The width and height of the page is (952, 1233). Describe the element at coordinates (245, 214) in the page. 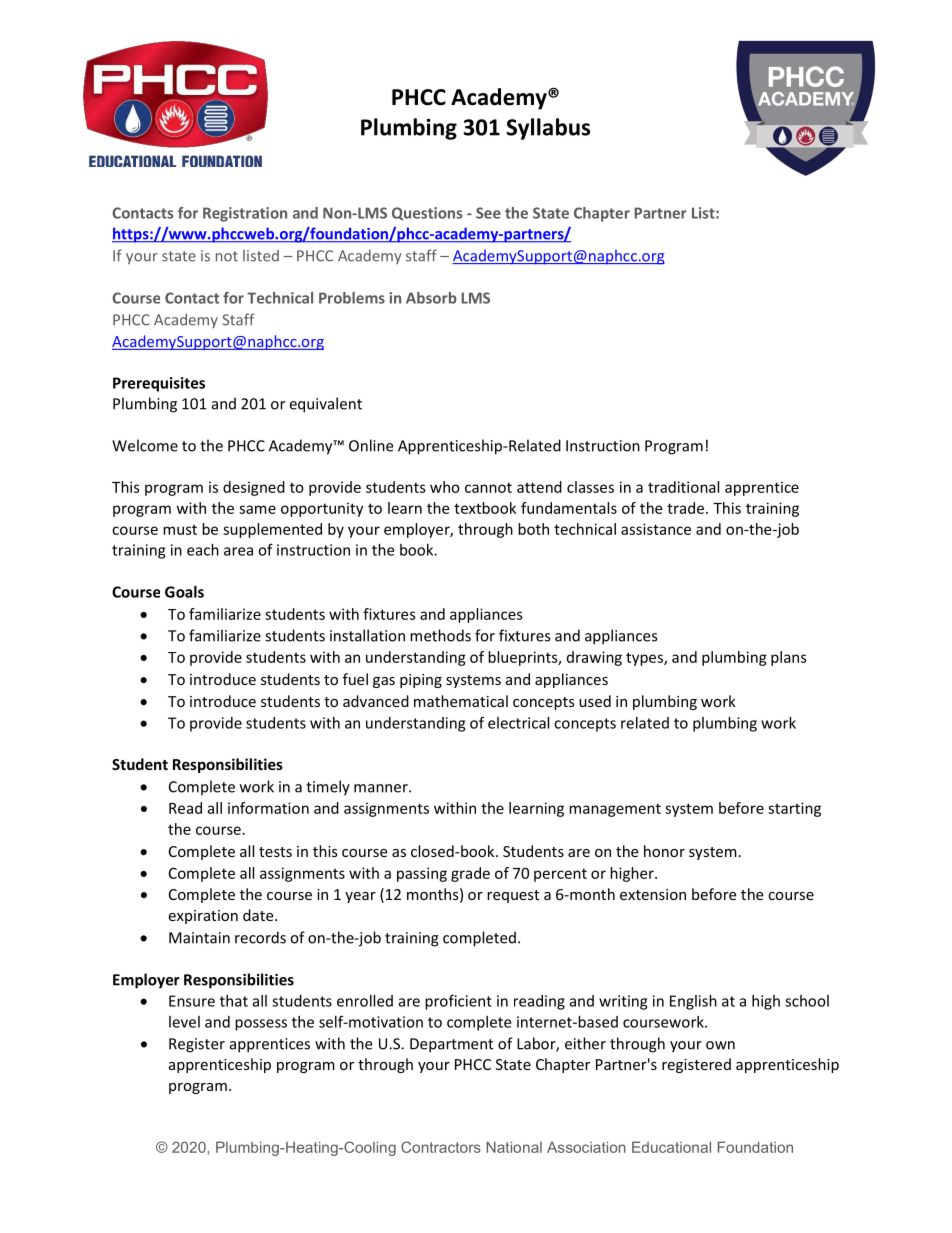

I see `Registration` at that location.
